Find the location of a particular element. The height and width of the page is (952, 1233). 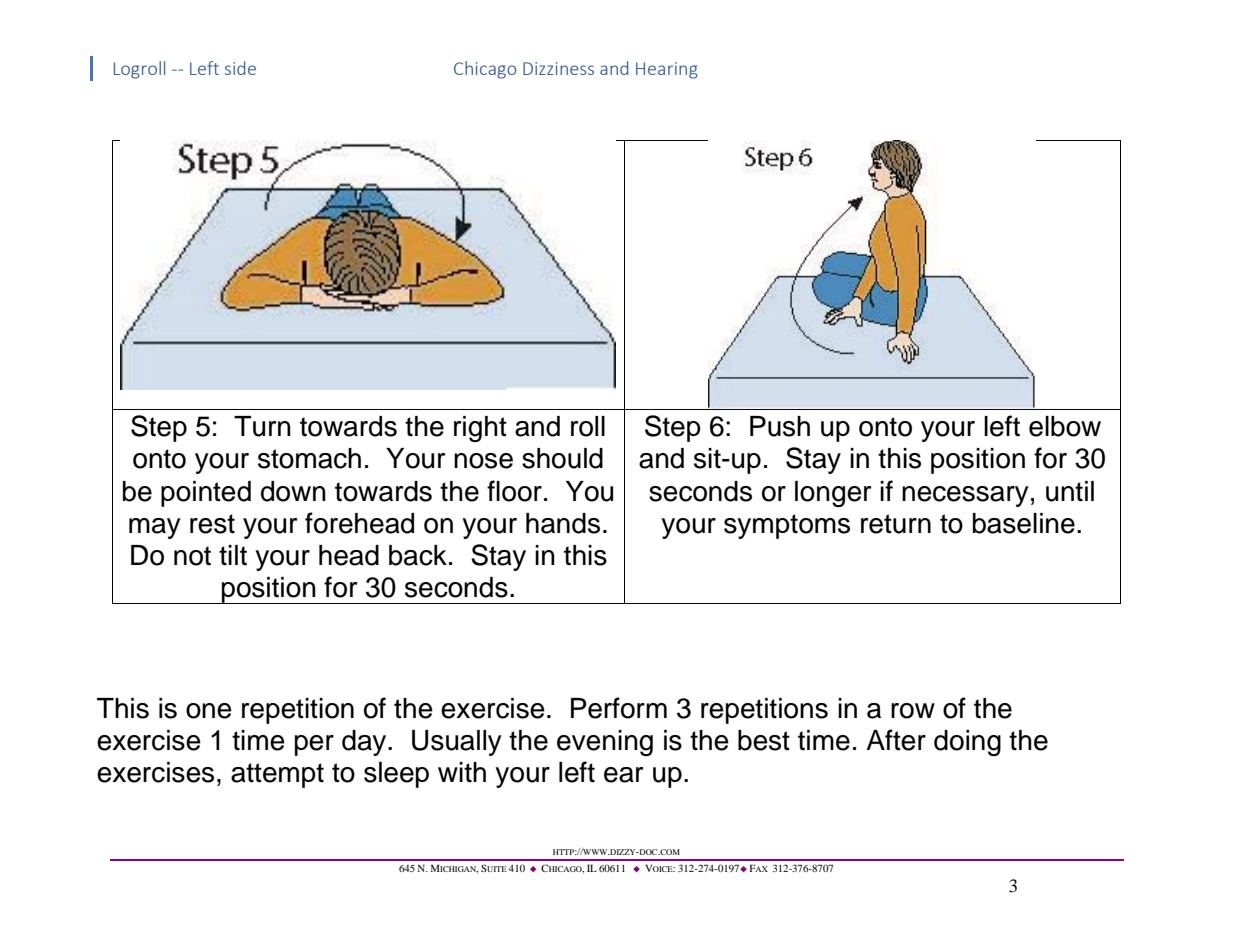

should is located at coordinates (562, 458).
